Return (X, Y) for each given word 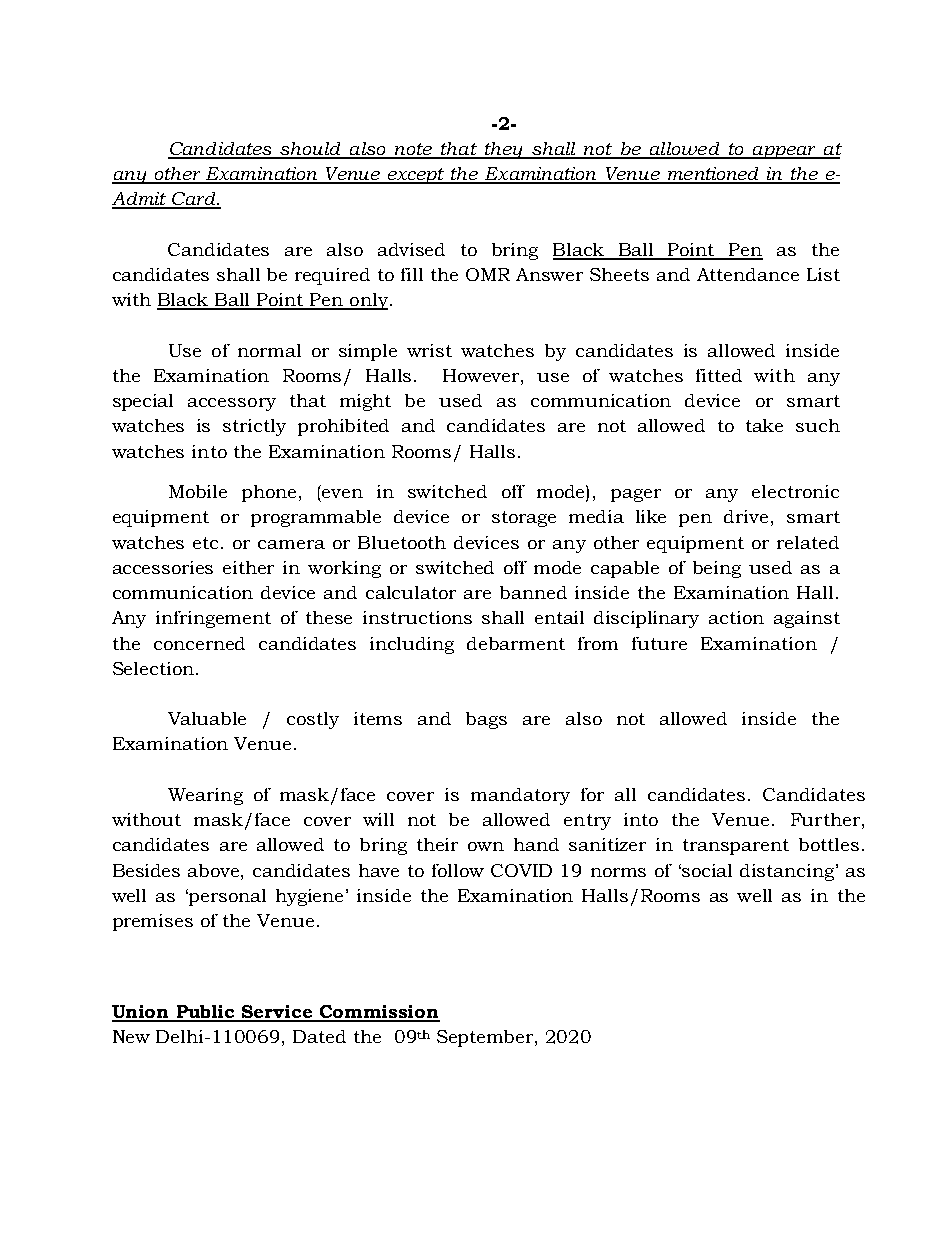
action (736, 617)
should (311, 150)
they (504, 150)
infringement (213, 619)
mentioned (714, 175)
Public (206, 1013)
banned (533, 592)
